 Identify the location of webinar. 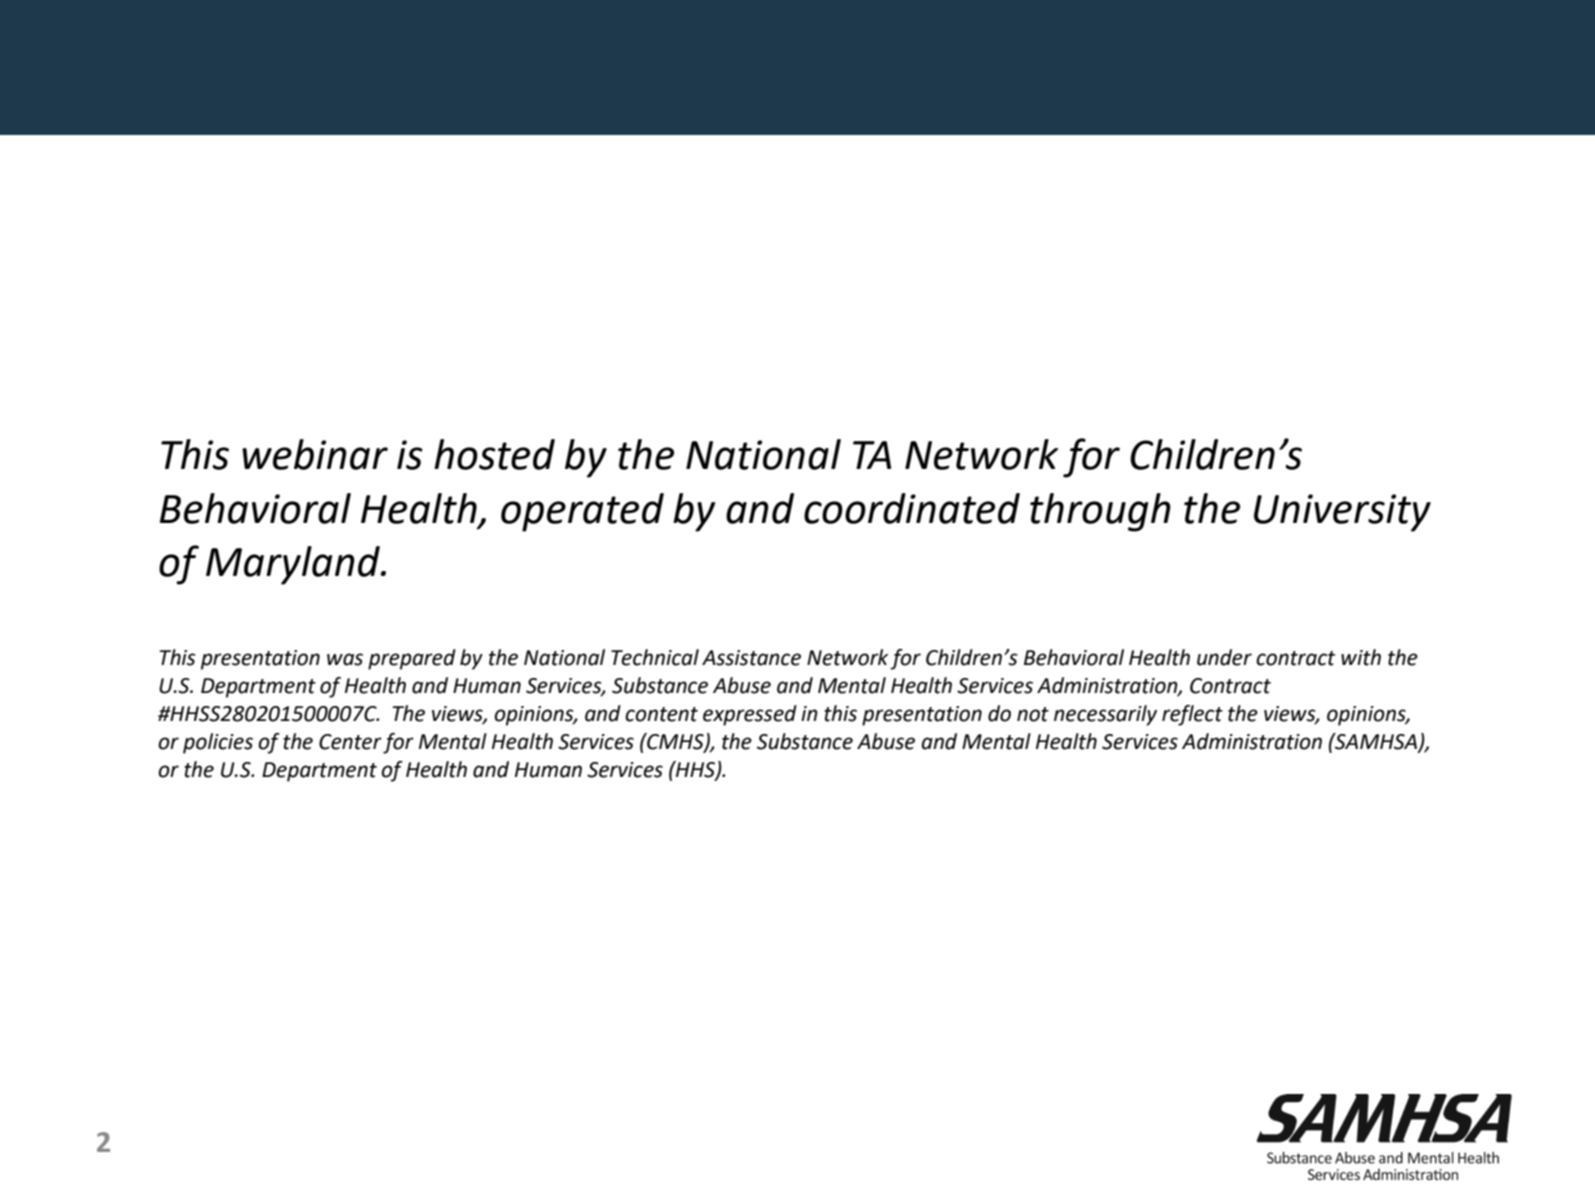
(315, 454).
